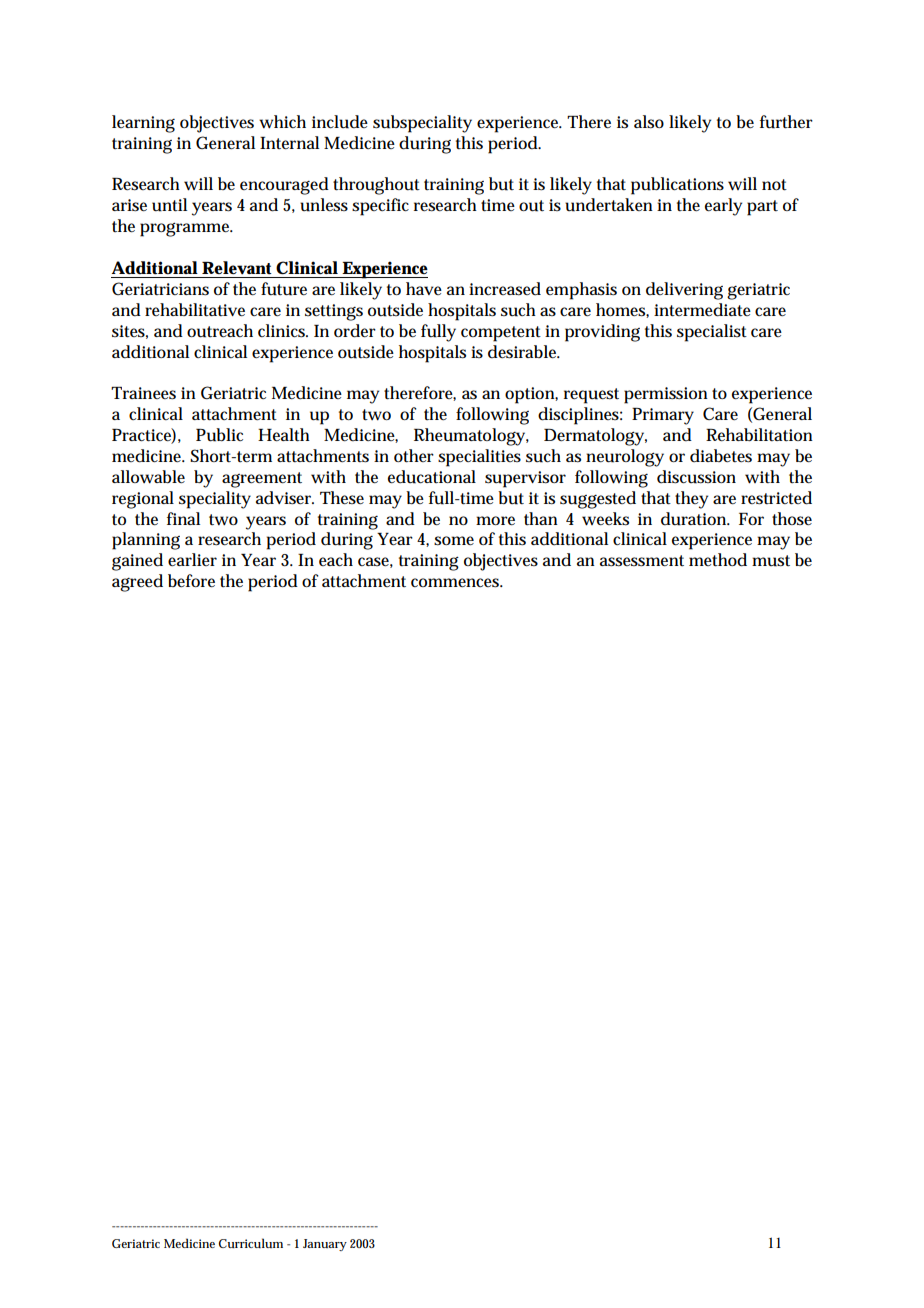  What do you see at coordinates (376, 186) in the screenshot?
I see `throughout` at bounding box center [376, 186].
